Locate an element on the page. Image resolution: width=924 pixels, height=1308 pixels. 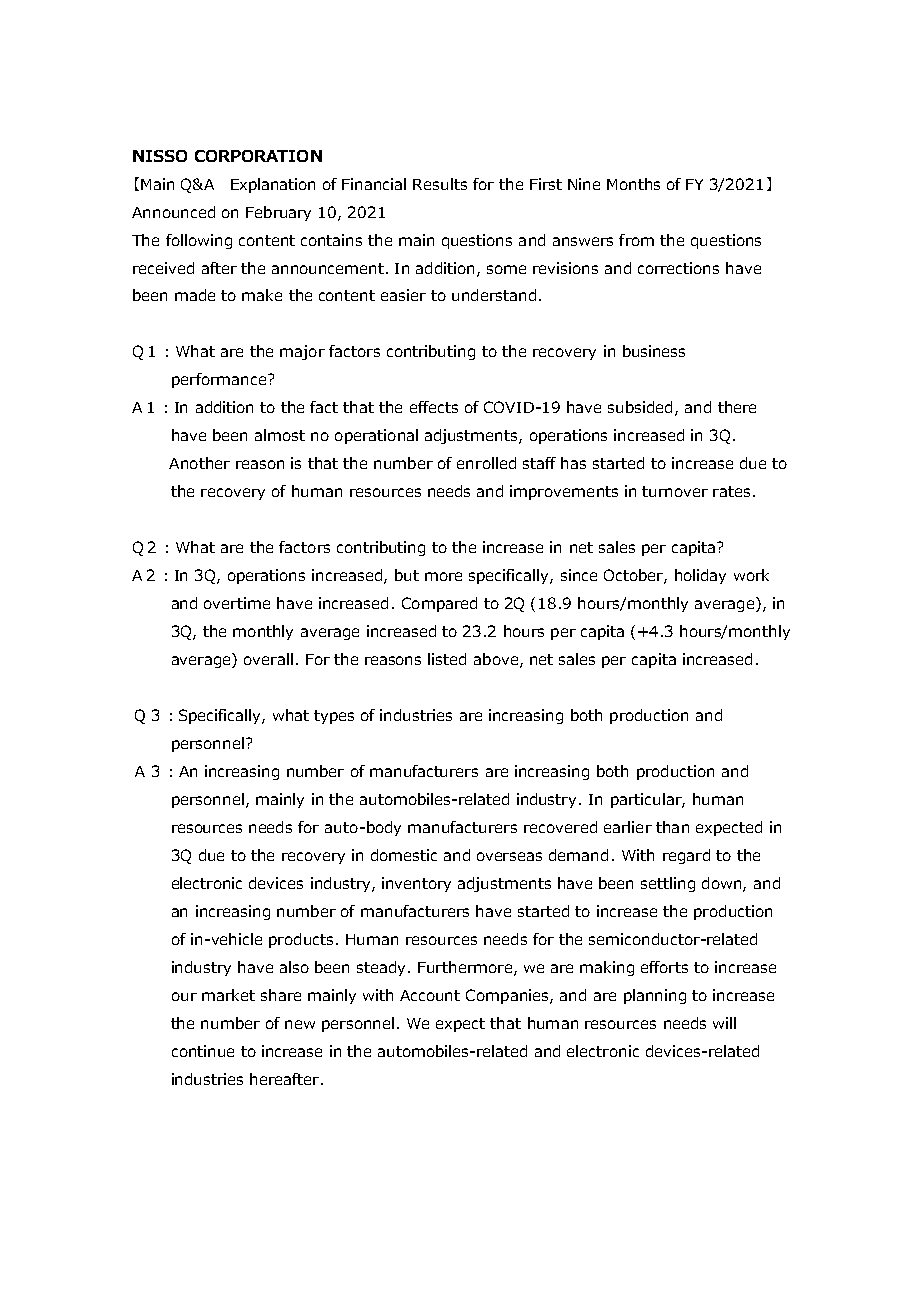
overtime is located at coordinates (237, 603).
